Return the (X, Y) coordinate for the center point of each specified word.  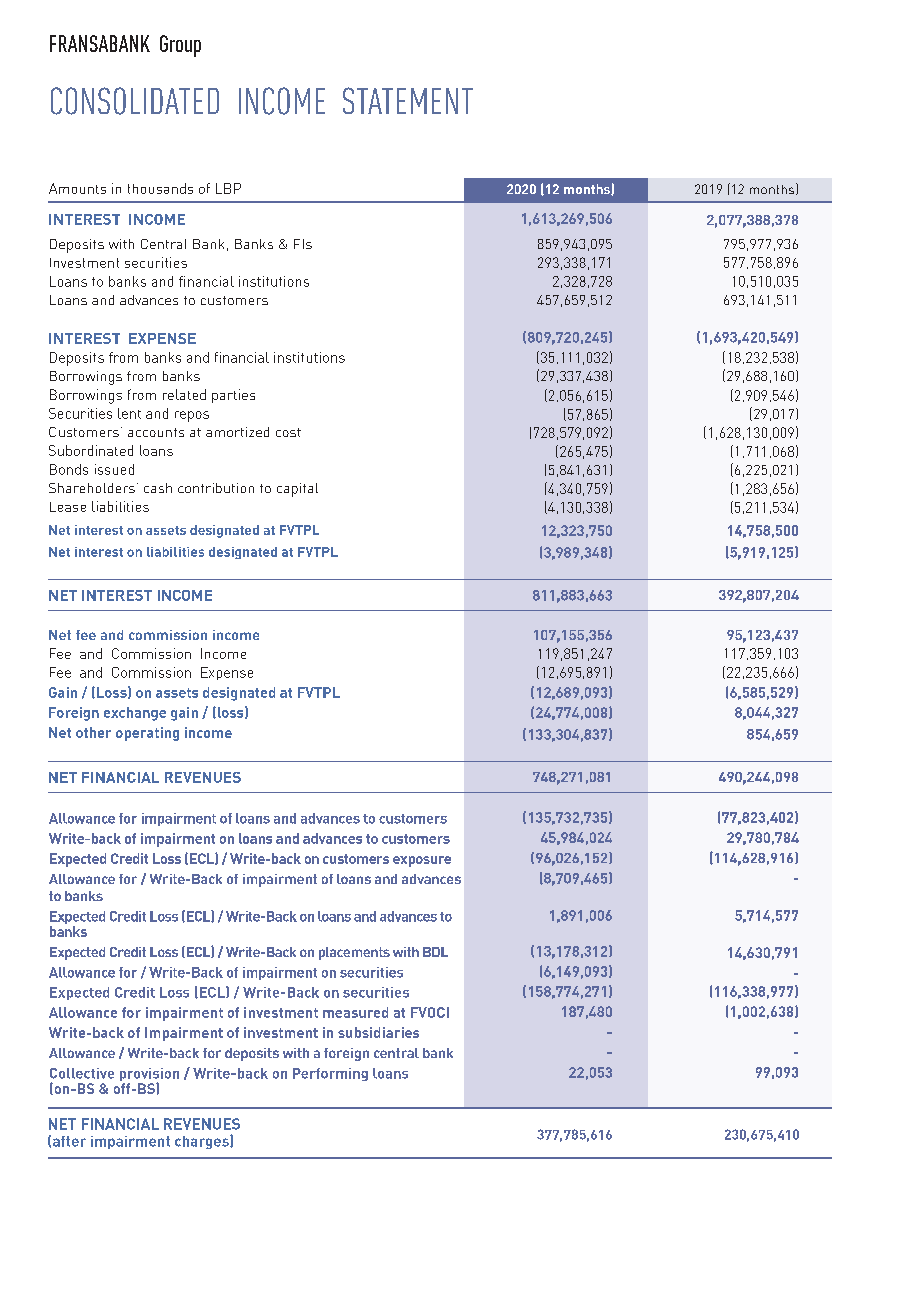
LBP (228, 188)
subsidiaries (378, 1032)
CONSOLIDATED (135, 101)
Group (180, 46)
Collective (82, 1073)
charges (203, 1142)
